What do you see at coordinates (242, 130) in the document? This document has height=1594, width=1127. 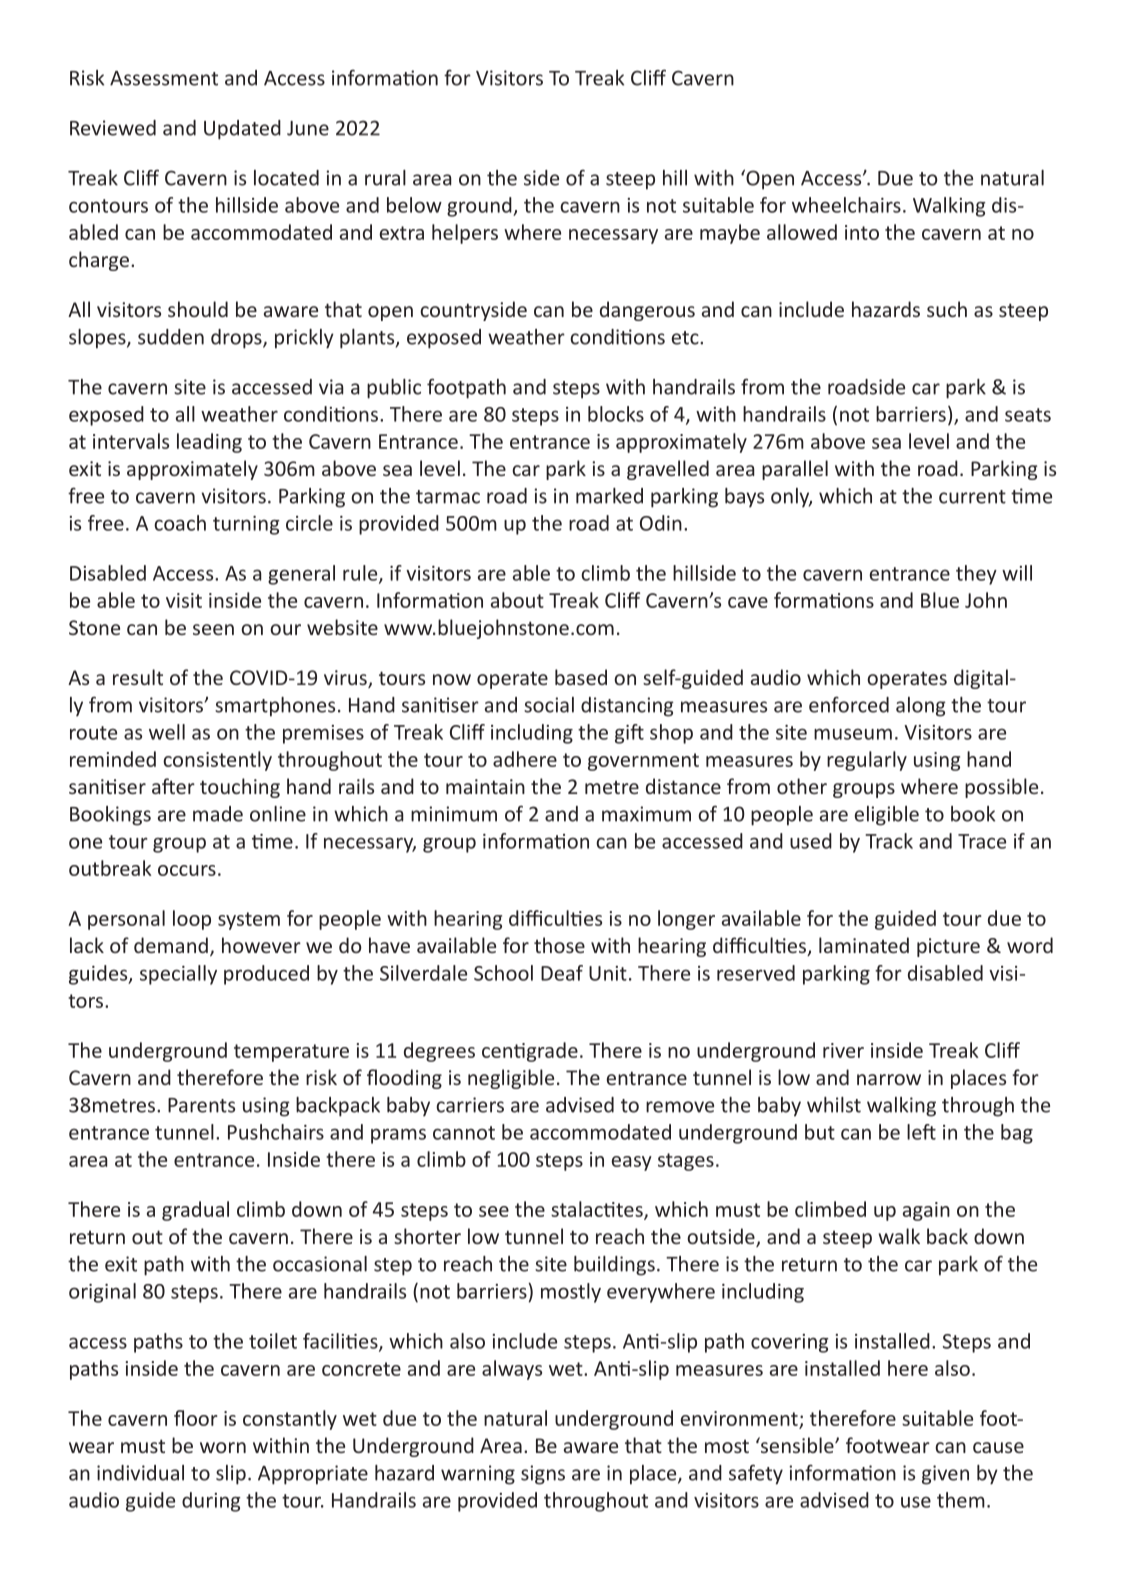 I see `Updated` at bounding box center [242, 130].
